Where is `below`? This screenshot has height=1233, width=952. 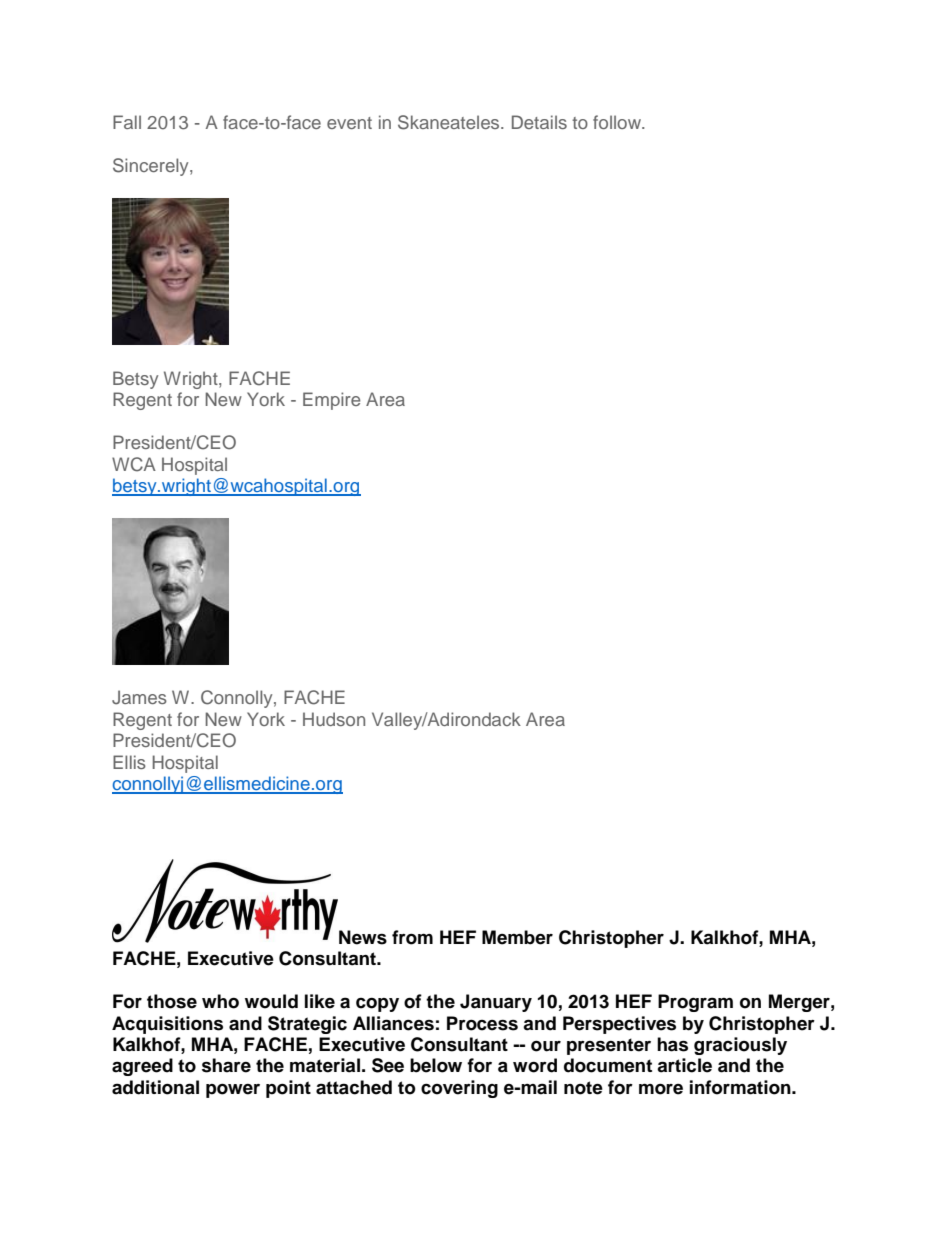
below is located at coordinates (436, 1065).
